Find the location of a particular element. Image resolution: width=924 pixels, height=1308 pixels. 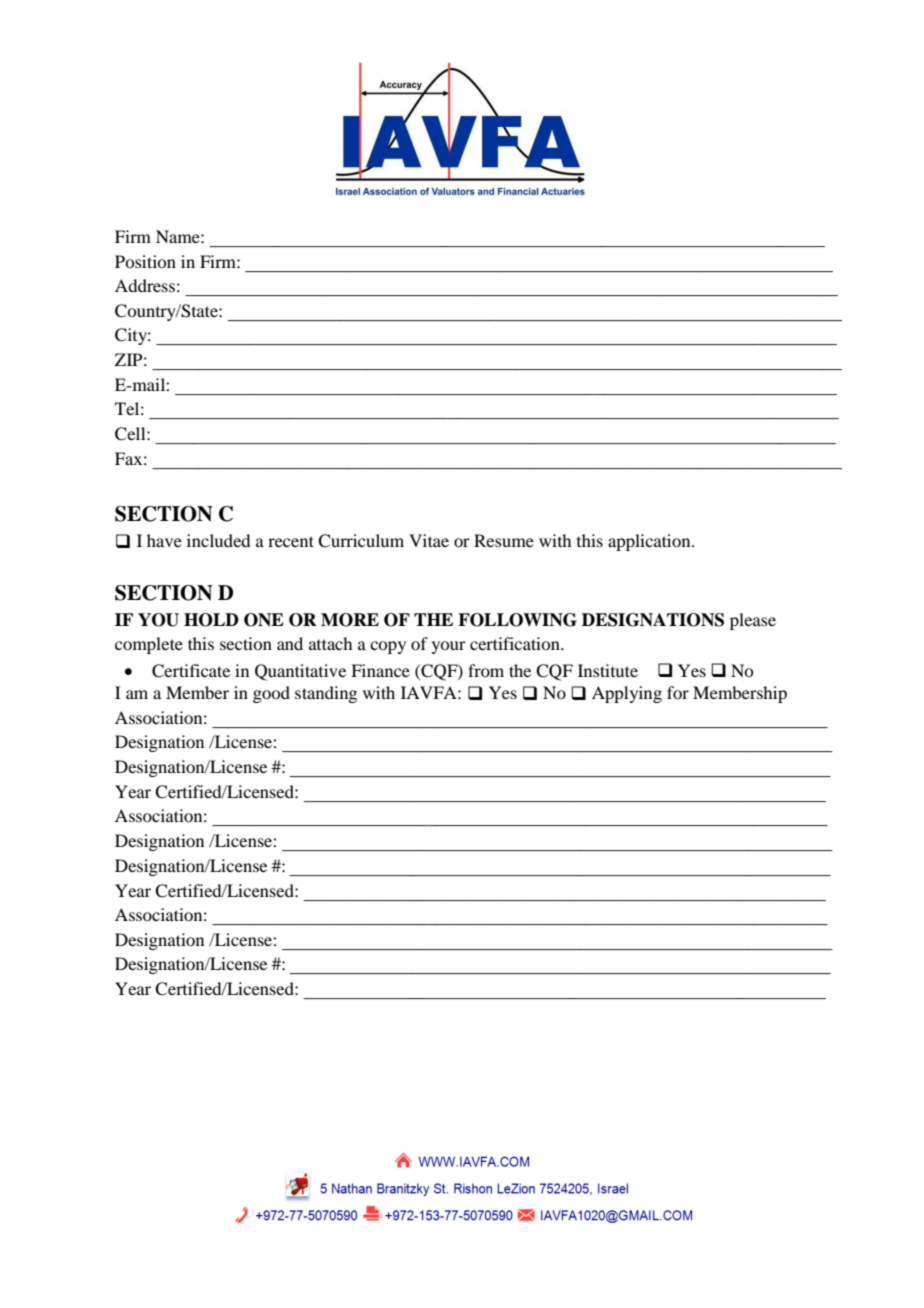

Vitae is located at coordinates (429, 540).
